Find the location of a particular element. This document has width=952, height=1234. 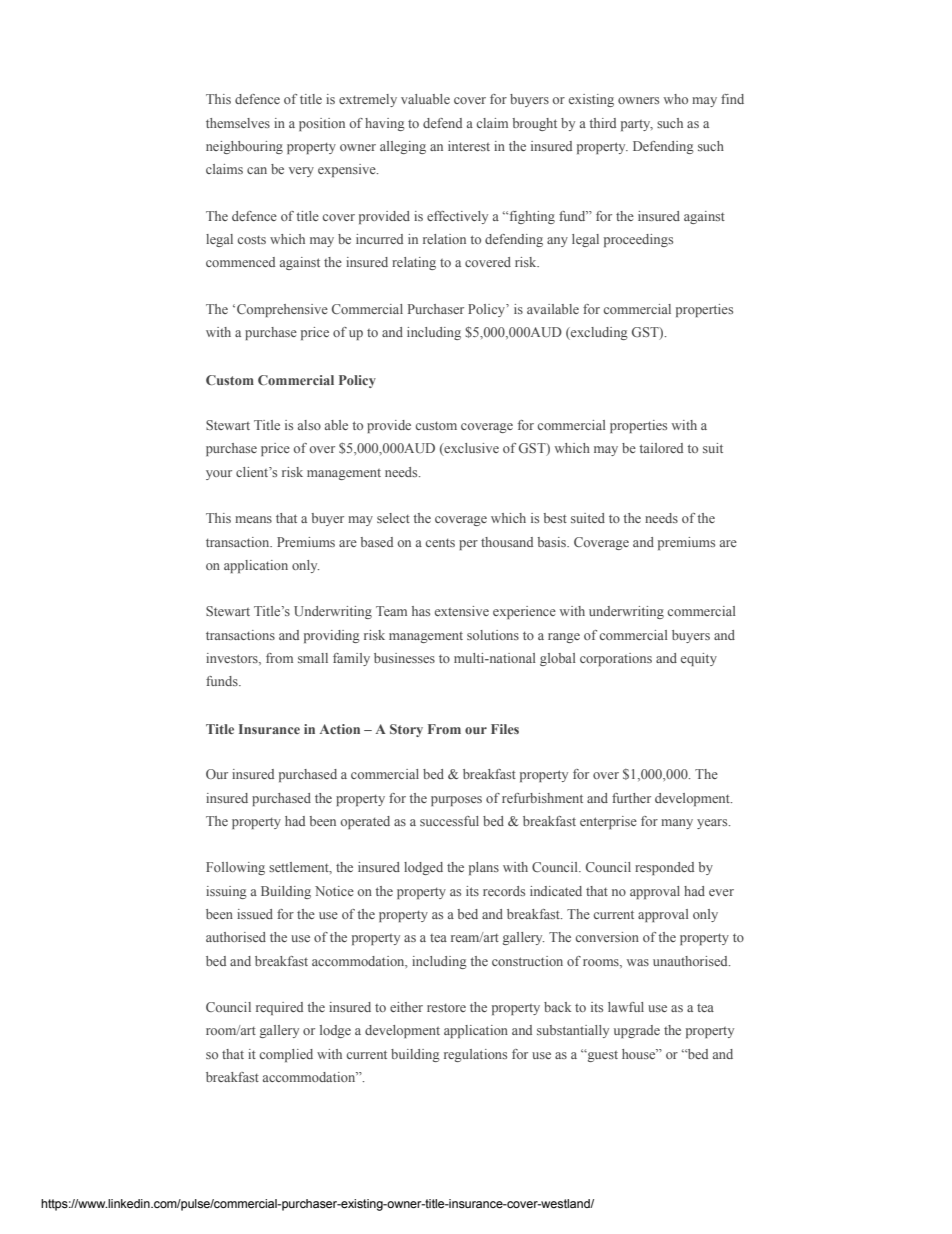

excluding is located at coordinates (598, 333).
